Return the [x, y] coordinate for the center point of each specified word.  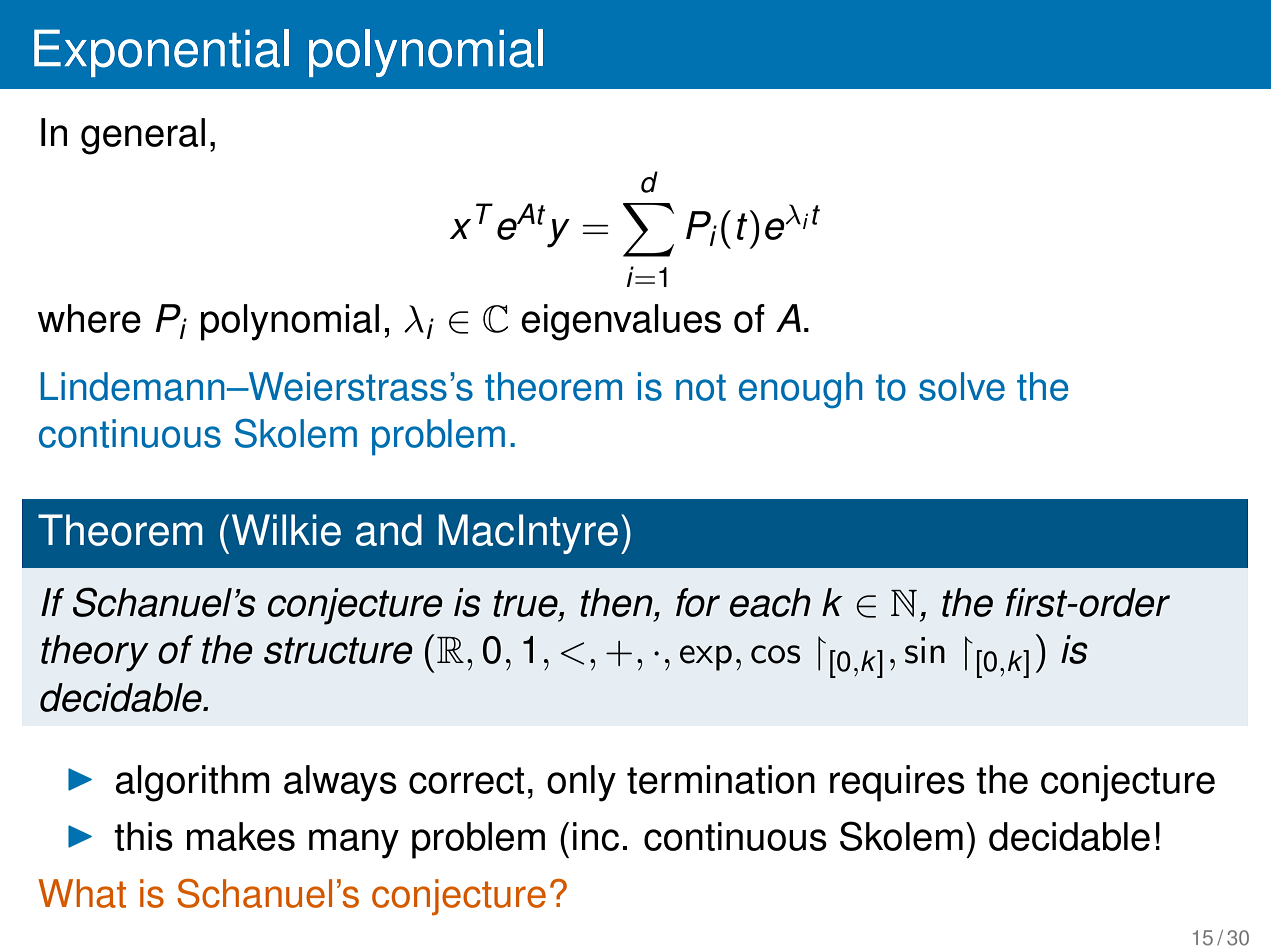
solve [962, 386]
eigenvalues [621, 322]
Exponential [161, 53]
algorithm [193, 783]
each [770, 602]
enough [801, 390]
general [143, 136]
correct [466, 780]
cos [775, 654]
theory [95, 653]
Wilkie [286, 530]
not [701, 387]
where [89, 318]
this [143, 836]
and [389, 530]
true [526, 603]
